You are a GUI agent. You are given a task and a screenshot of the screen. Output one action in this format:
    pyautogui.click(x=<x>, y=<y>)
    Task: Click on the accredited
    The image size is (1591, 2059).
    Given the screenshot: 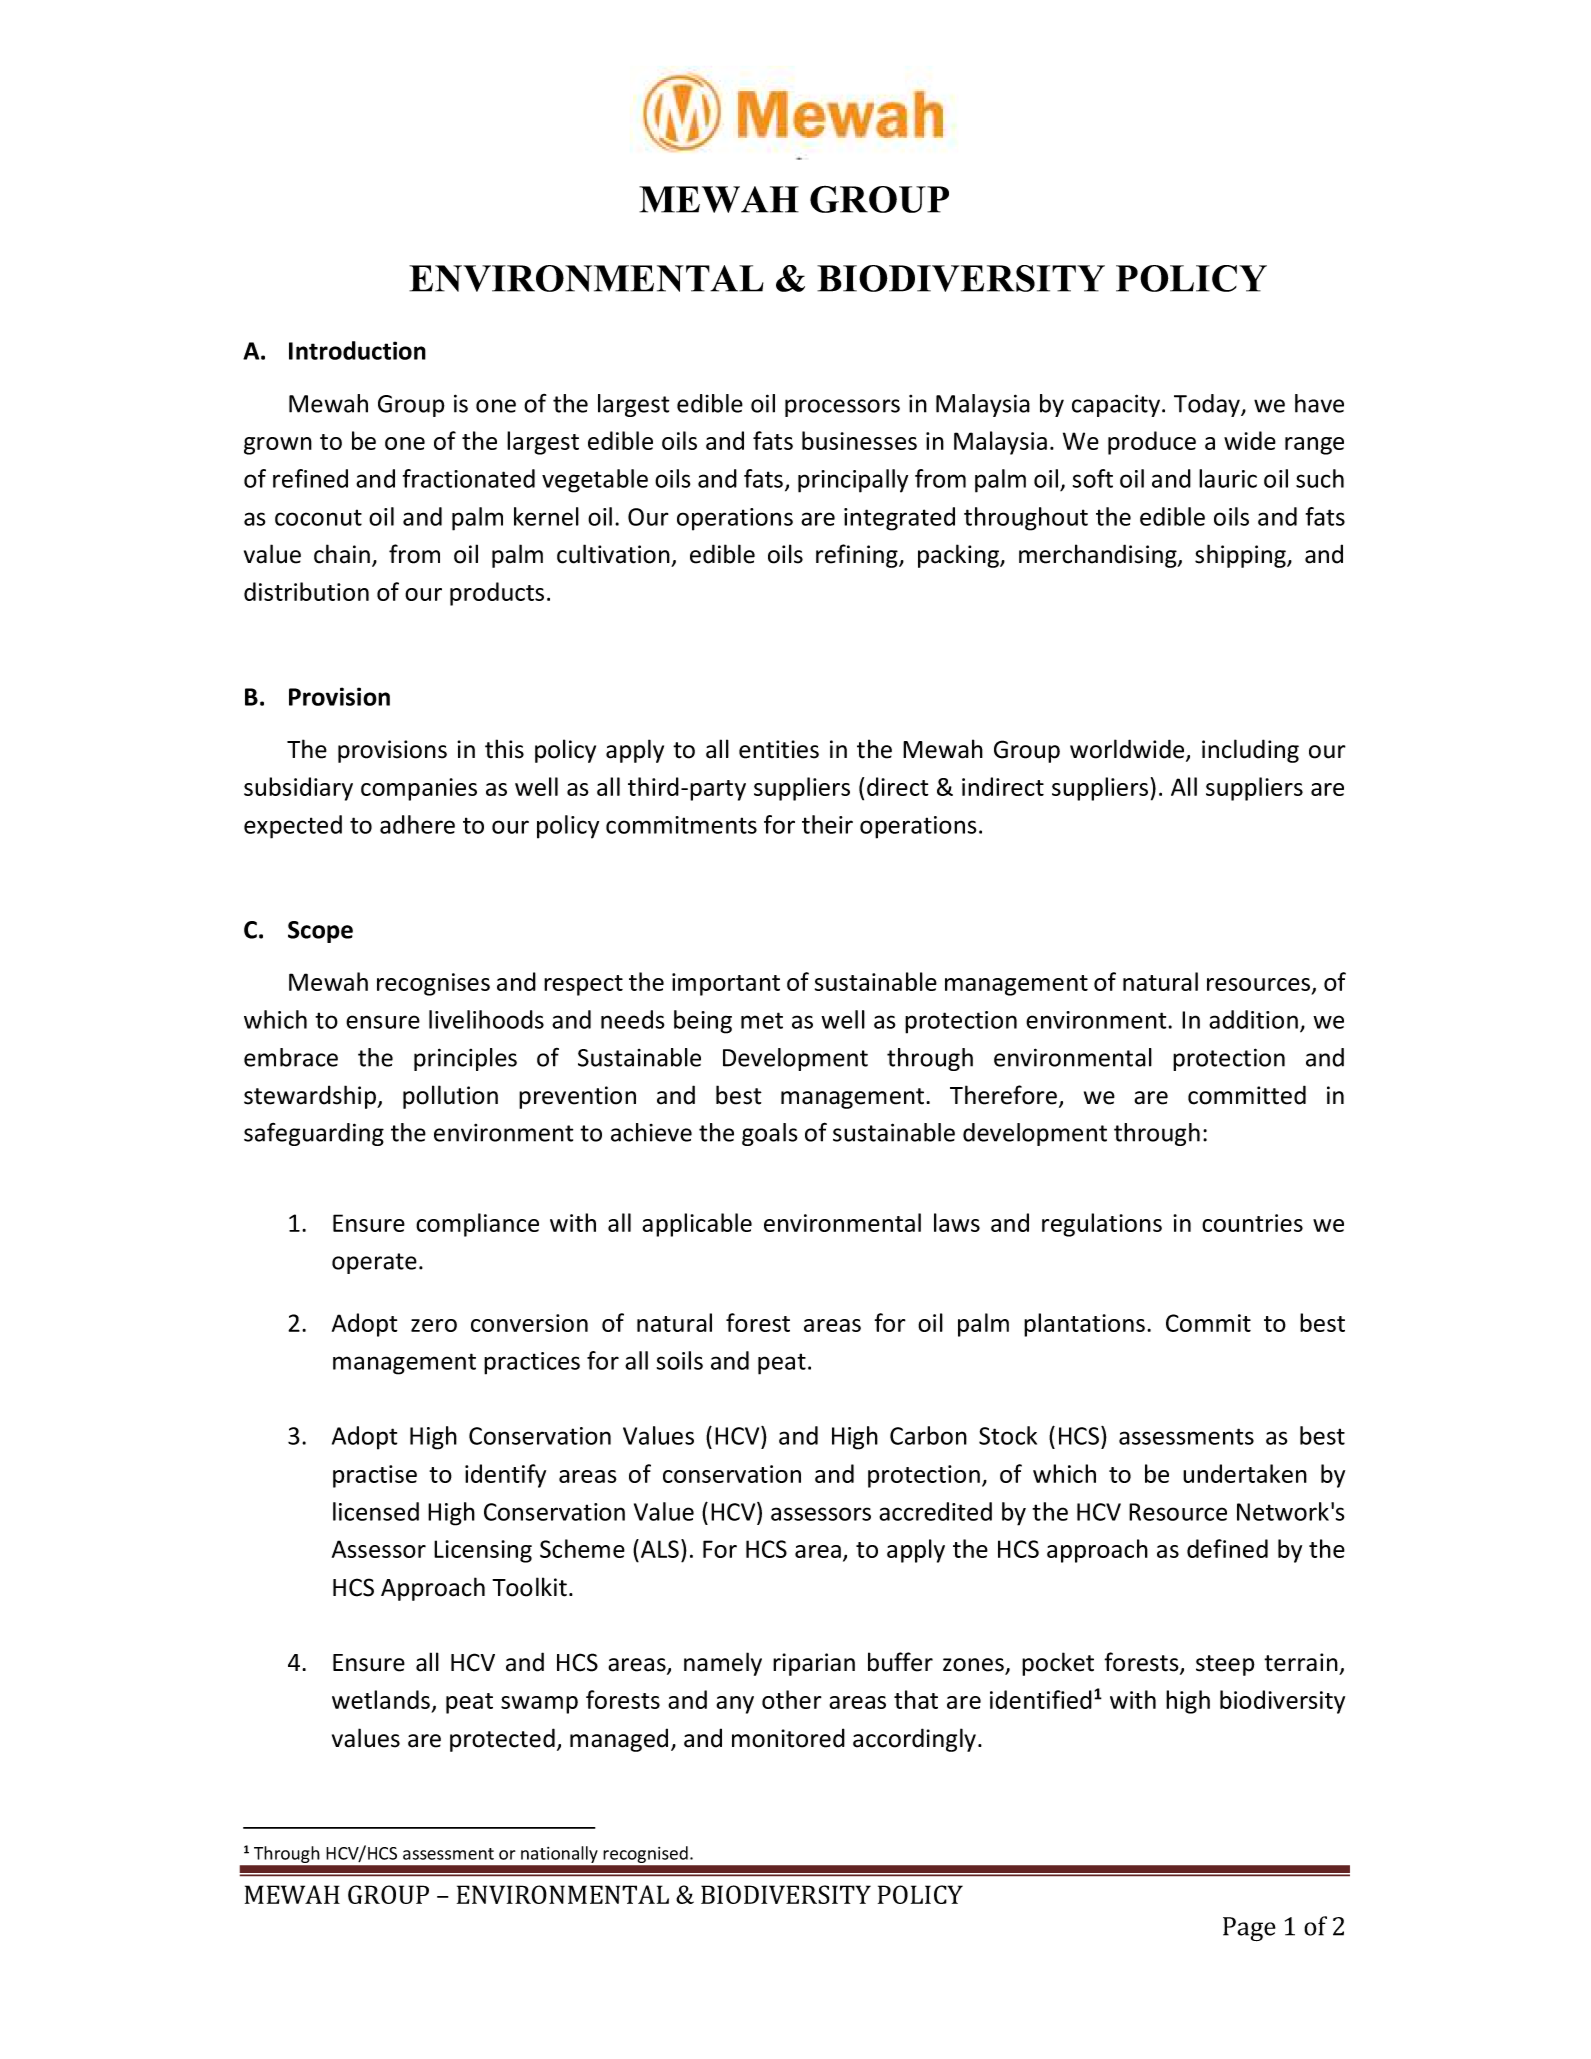 What is the action you would take?
    pyautogui.click(x=935, y=1511)
